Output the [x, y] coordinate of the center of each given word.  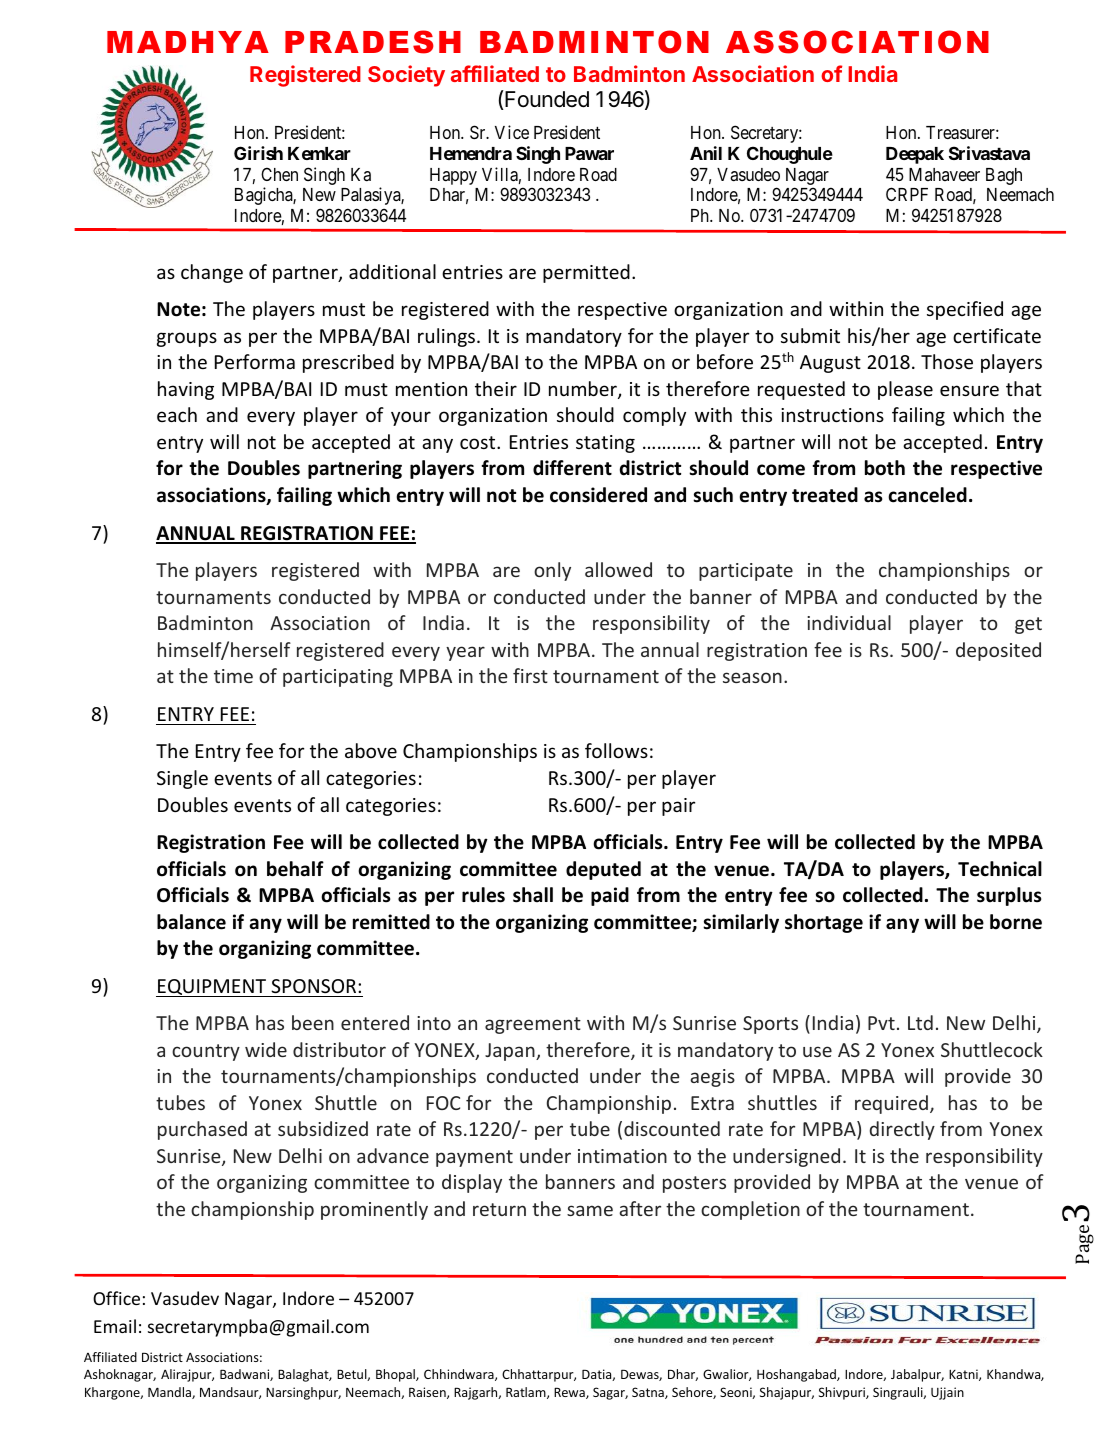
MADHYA [188, 42]
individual [849, 622]
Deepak [915, 155]
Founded [547, 99]
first [530, 675]
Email [115, 1326]
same [590, 1210]
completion [750, 1210]
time [233, 676]
